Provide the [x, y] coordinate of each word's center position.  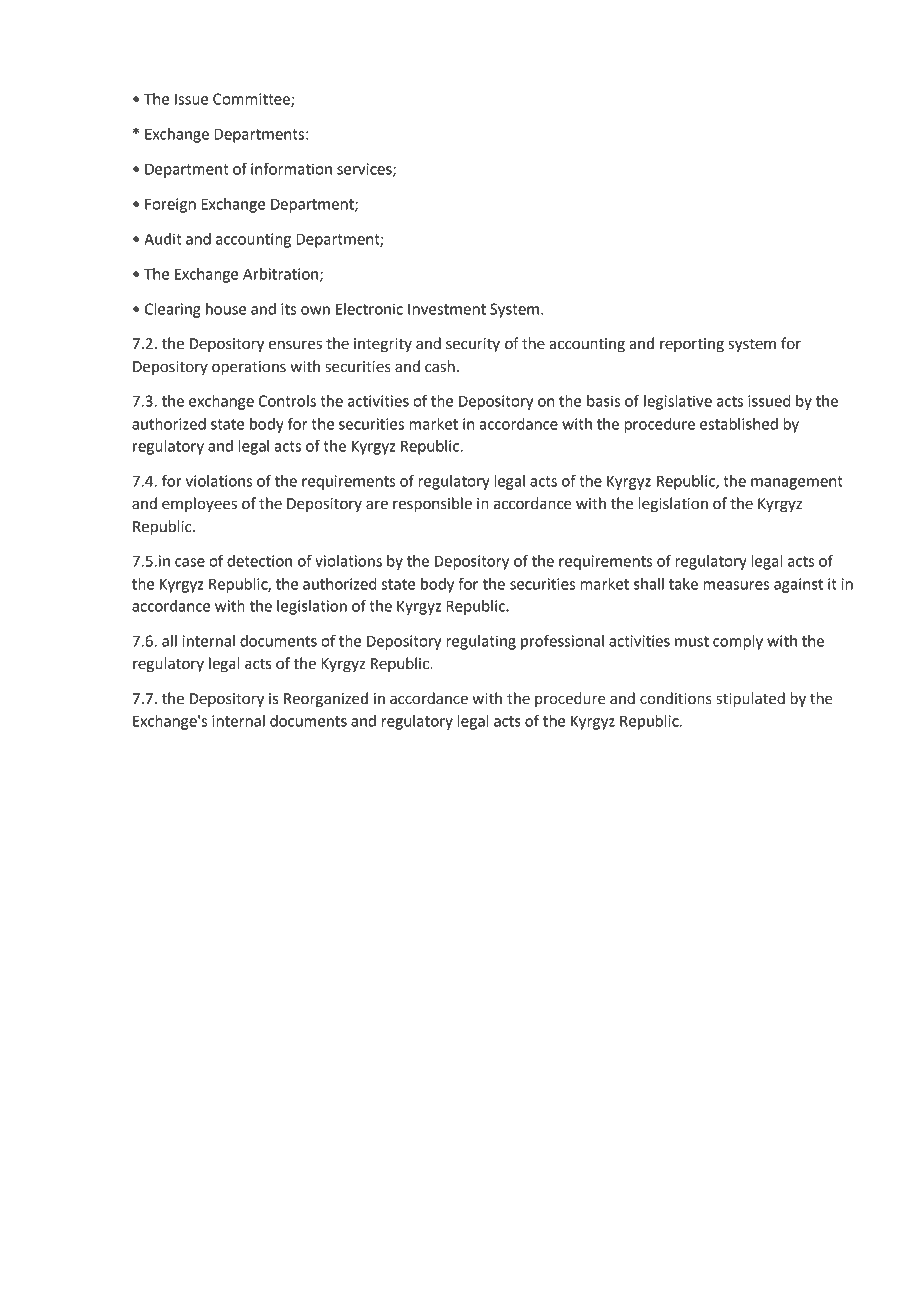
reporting [692, 345]
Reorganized [326, 700]
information [291, 168]
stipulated [750, 700]
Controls [287, 401]
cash [440, 366]
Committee [252, 100]
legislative [678, 402]
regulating [481, 642]
